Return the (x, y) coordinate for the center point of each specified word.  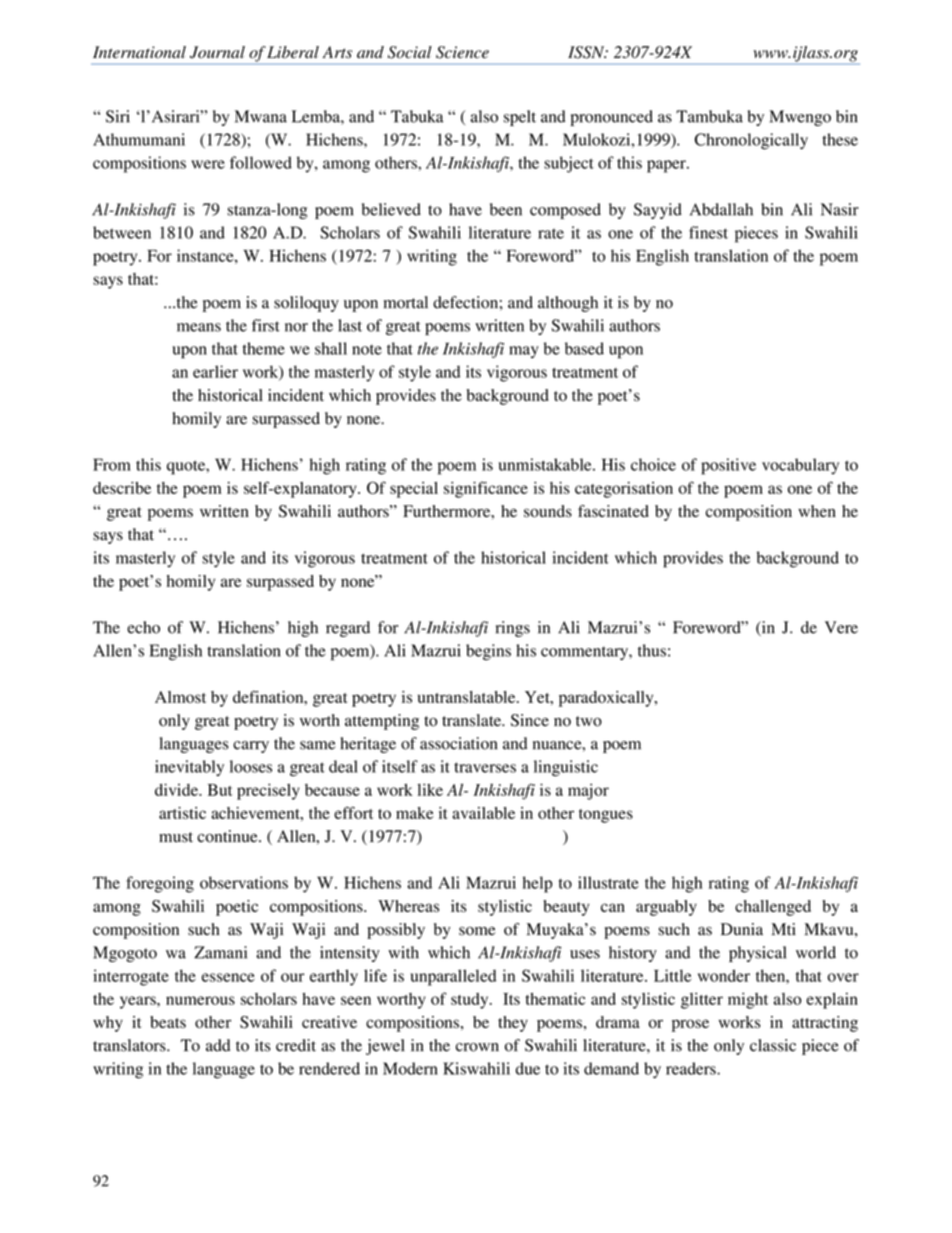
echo (143, 627)
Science (462, 52)
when (817, 511)
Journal (217, 52)
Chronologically (751, 141)
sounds (548, 511)
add (218, 1045)
